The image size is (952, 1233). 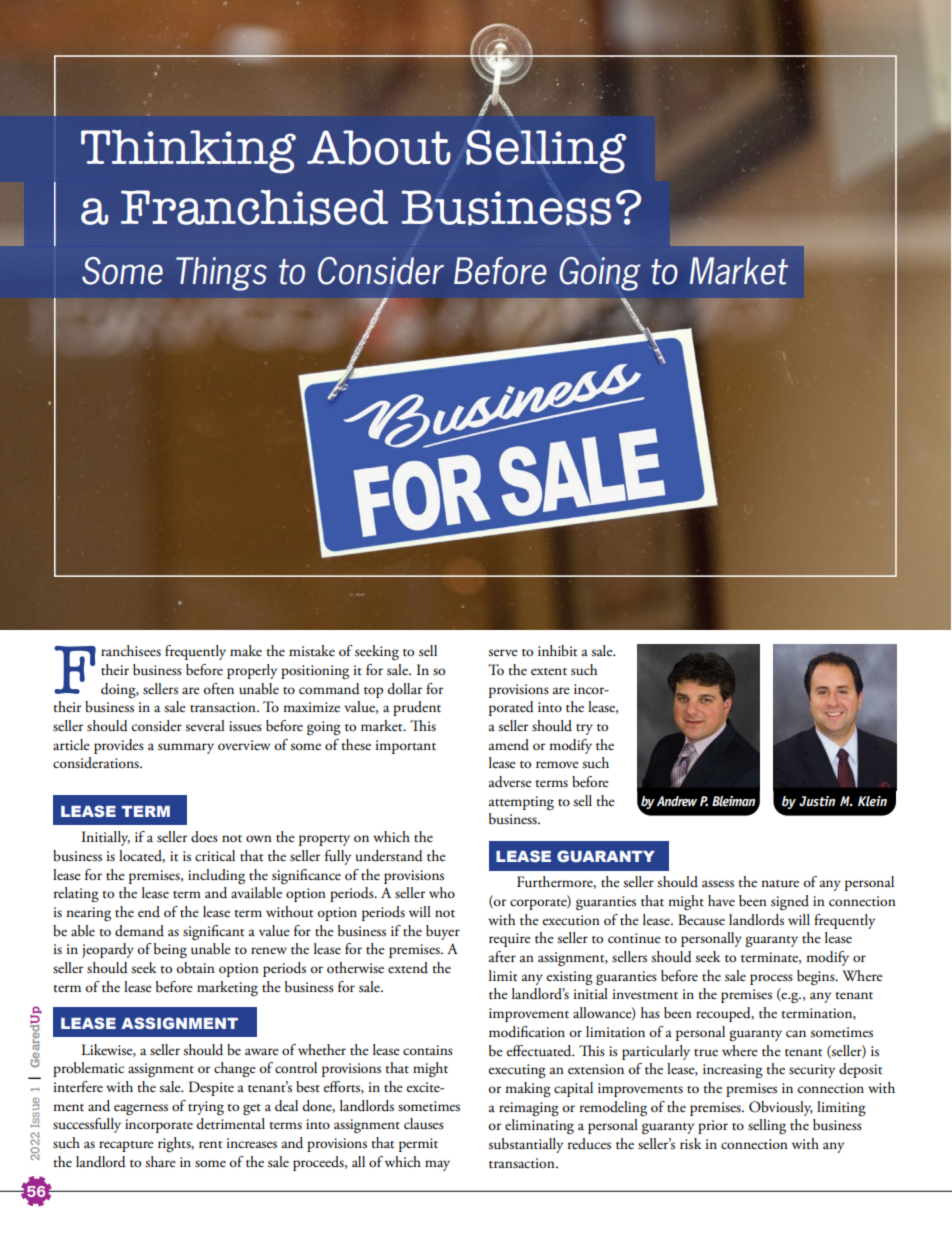 I want to click on attempting, so click(x=521, y=803).
